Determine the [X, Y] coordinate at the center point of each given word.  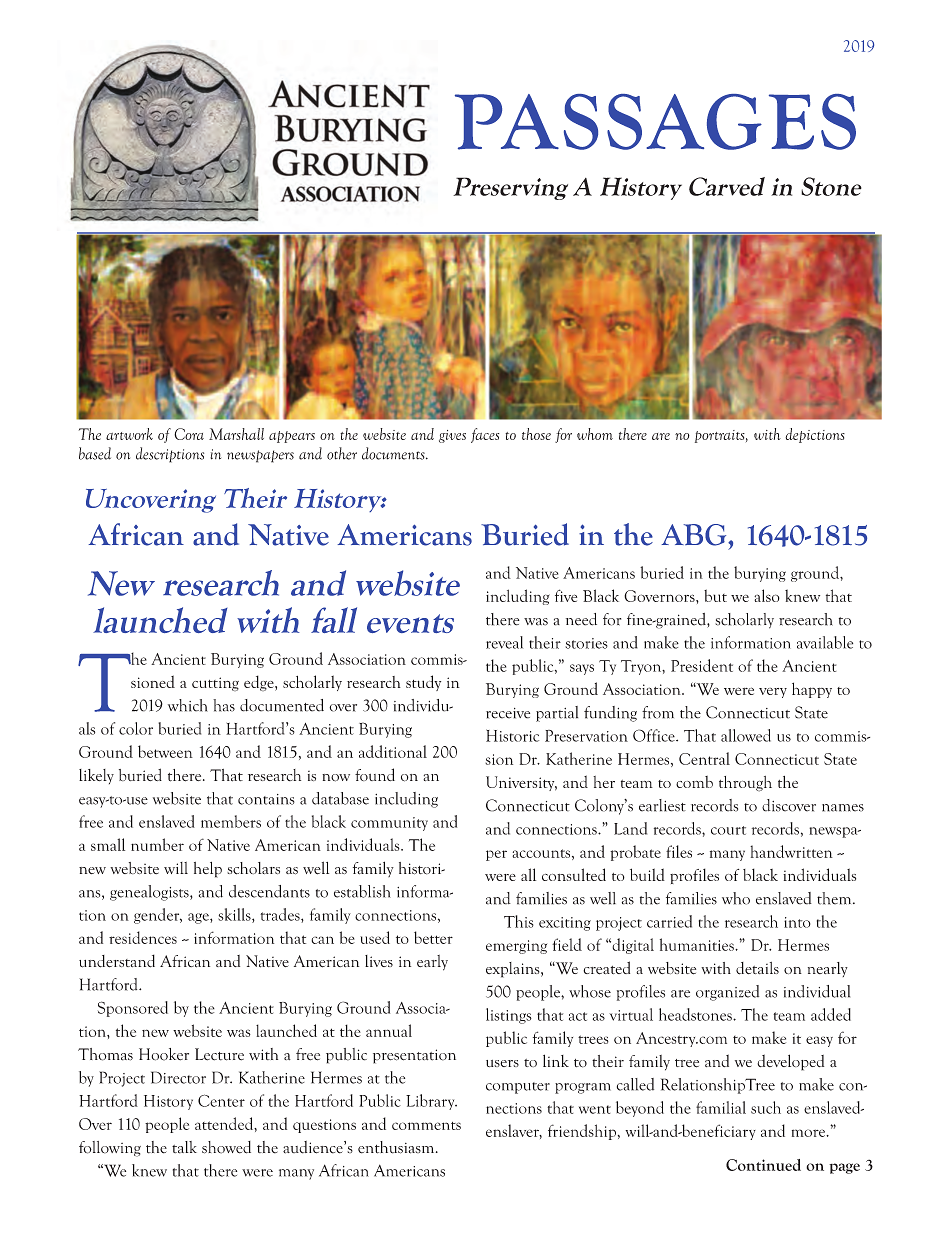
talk [184, 1147]
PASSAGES [655, 122]
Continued [763, 1165]
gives [452, 436]
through [745, 784]
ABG [695, 535]
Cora [189, 434]
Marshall [236, 434]
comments [426, 1126]
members [231, 821]
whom [595, 434]
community [389, 824]
